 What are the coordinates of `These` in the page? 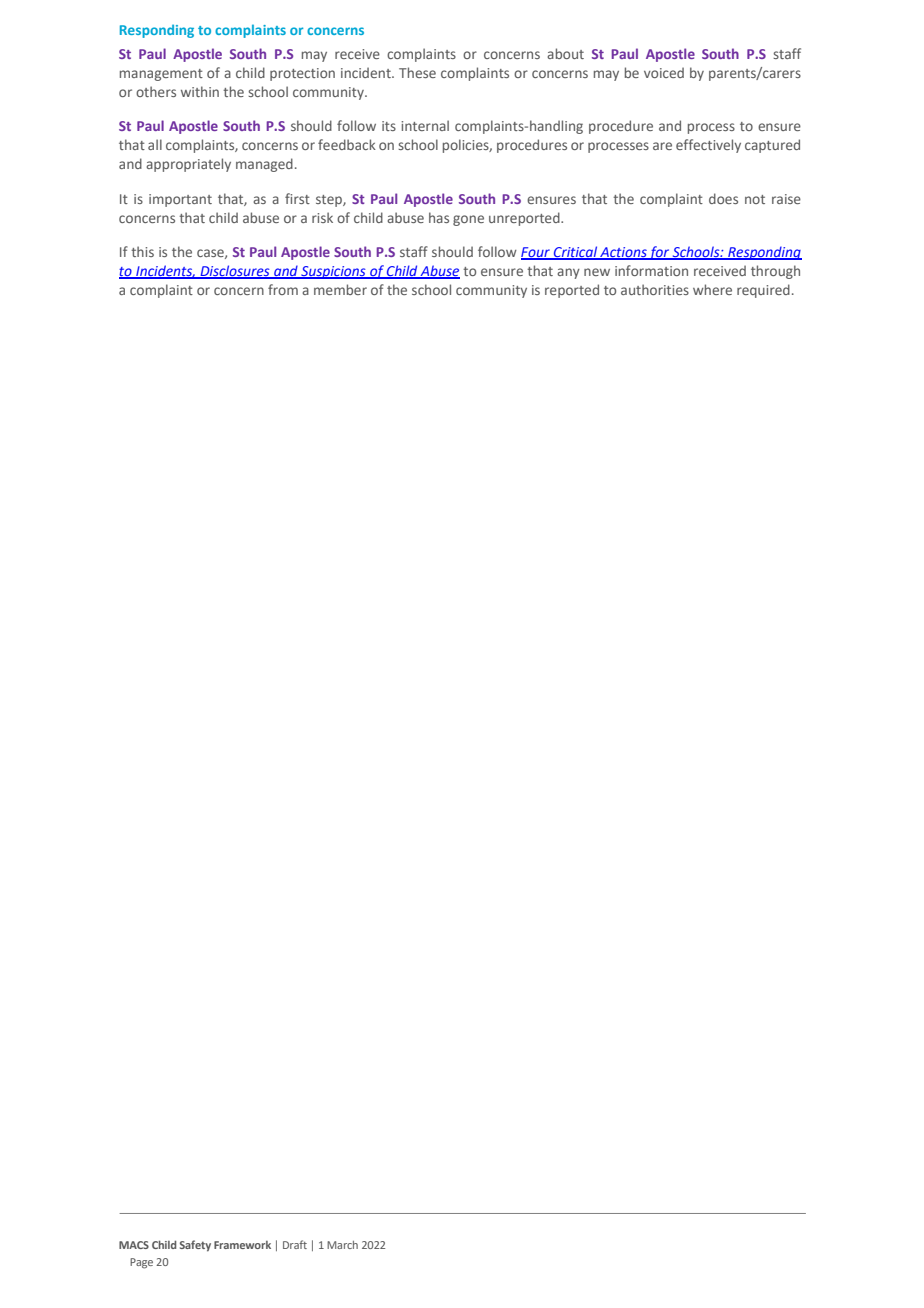 It's located at (417, 72).
